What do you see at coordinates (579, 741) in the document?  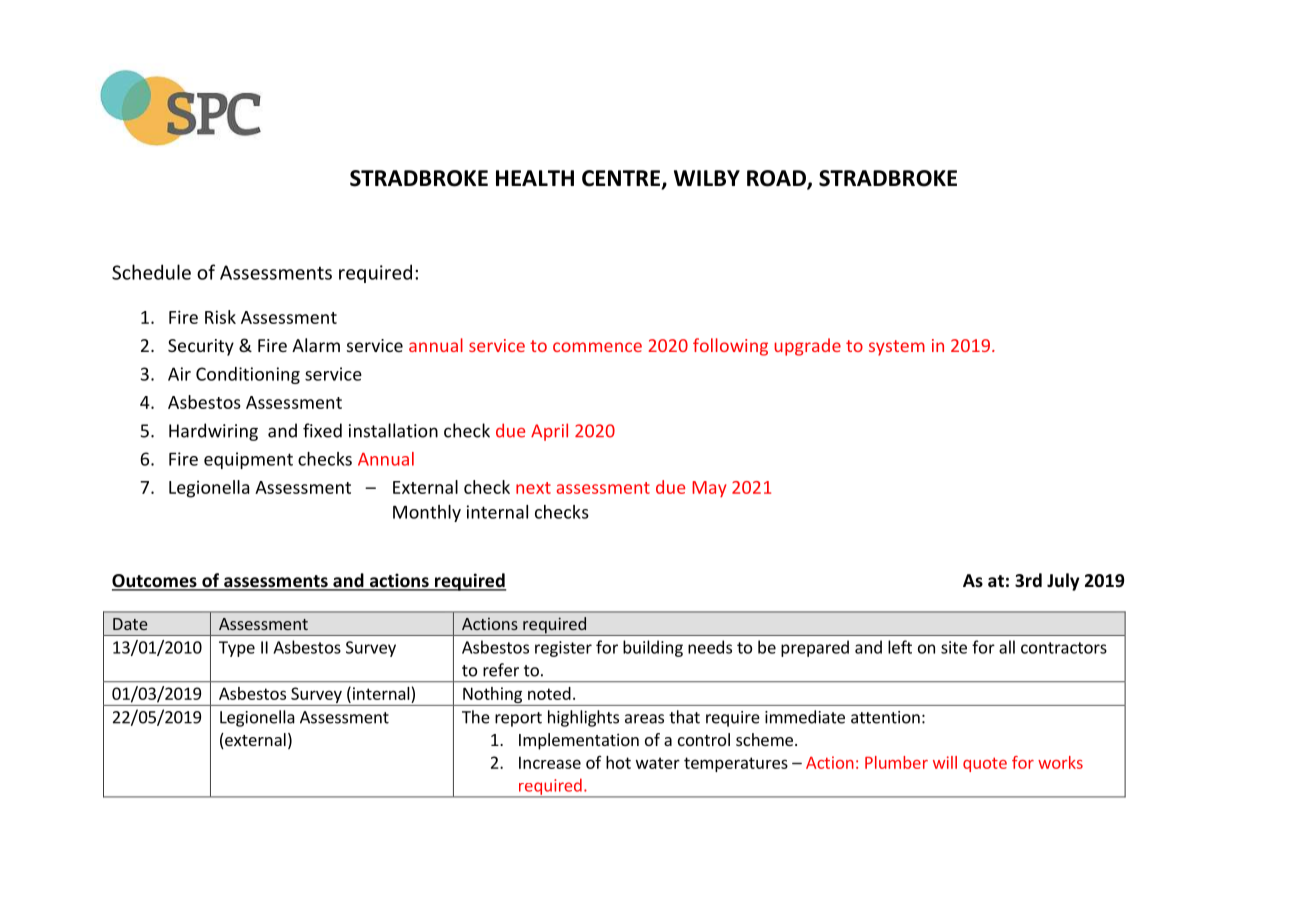 I see `Implementation` at bounding box center [579, 741].
